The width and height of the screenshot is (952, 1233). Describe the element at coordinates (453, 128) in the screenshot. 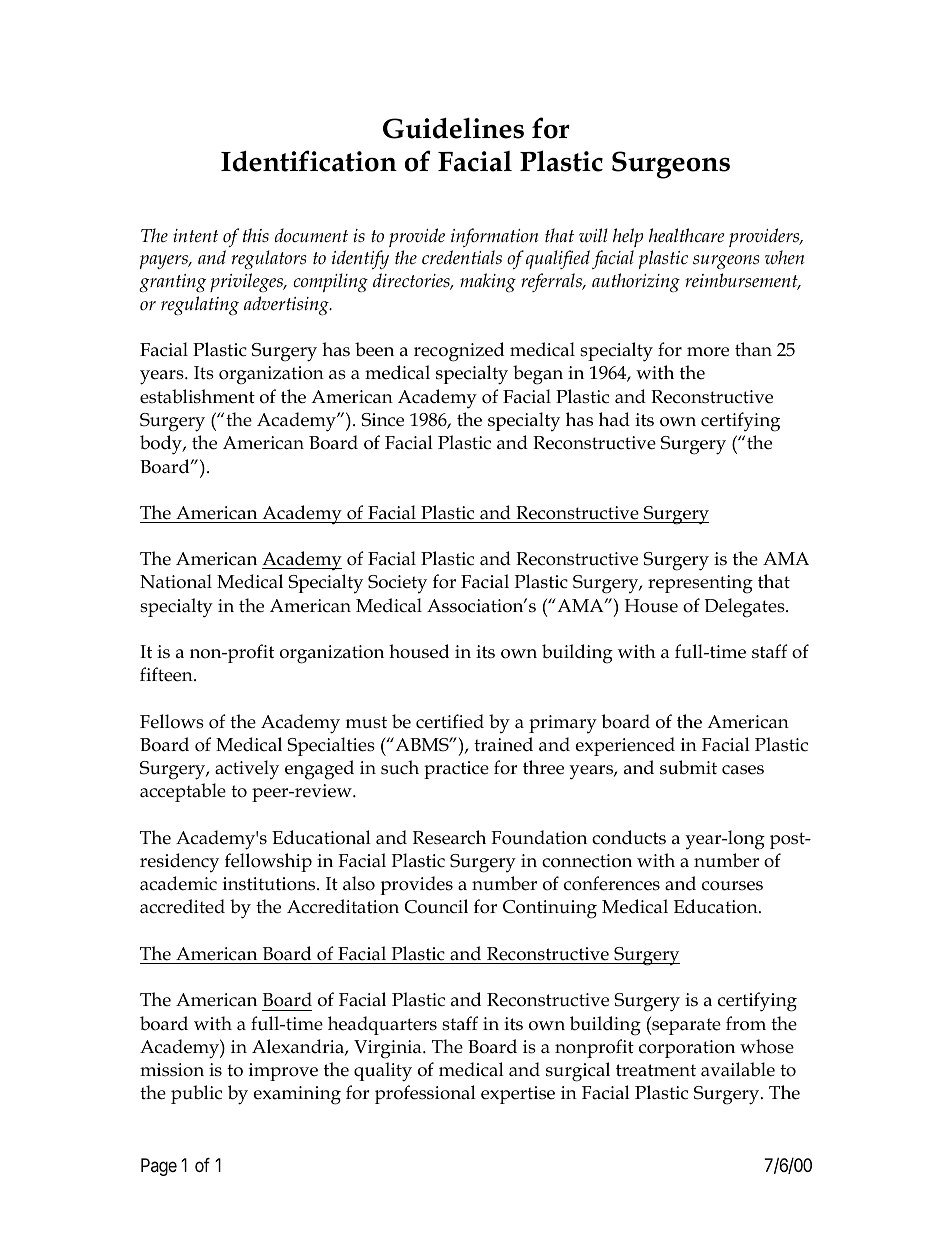

I see `Guidelines` at that location.
